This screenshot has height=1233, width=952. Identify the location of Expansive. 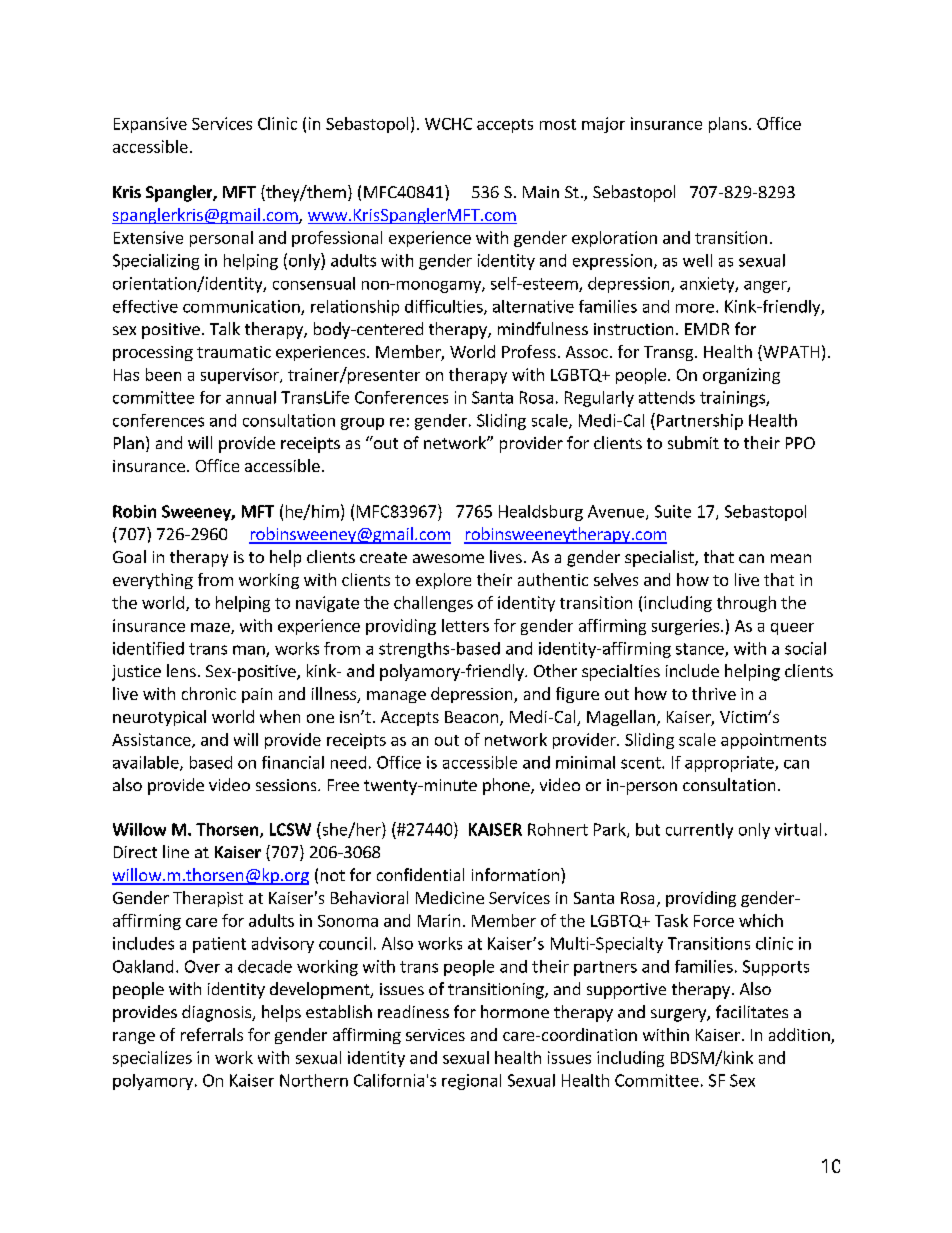
(150, 125).
